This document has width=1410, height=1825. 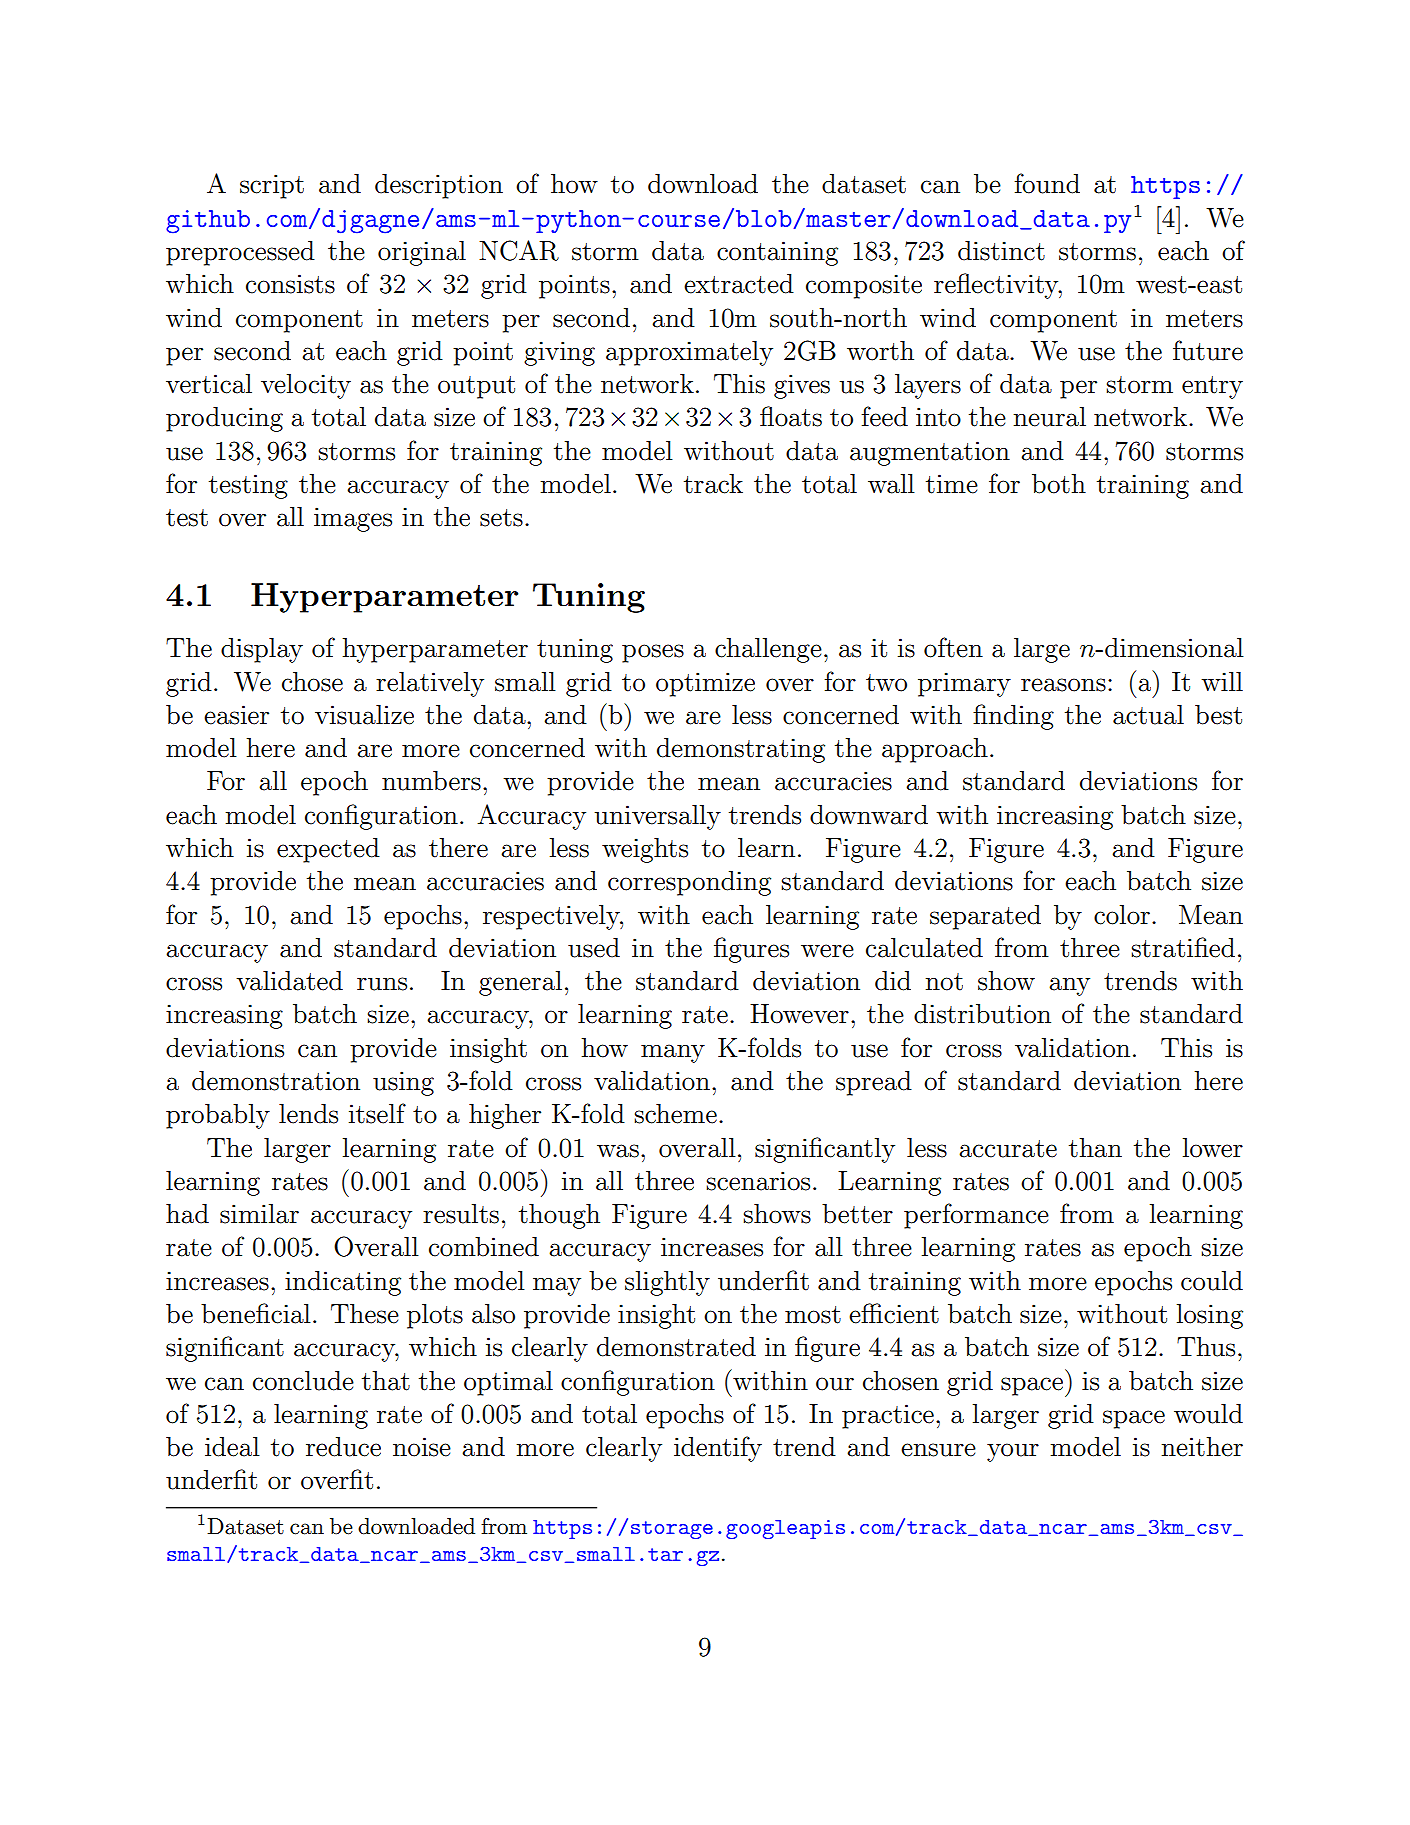 I want to click on images, so click(x=353, y=519).
